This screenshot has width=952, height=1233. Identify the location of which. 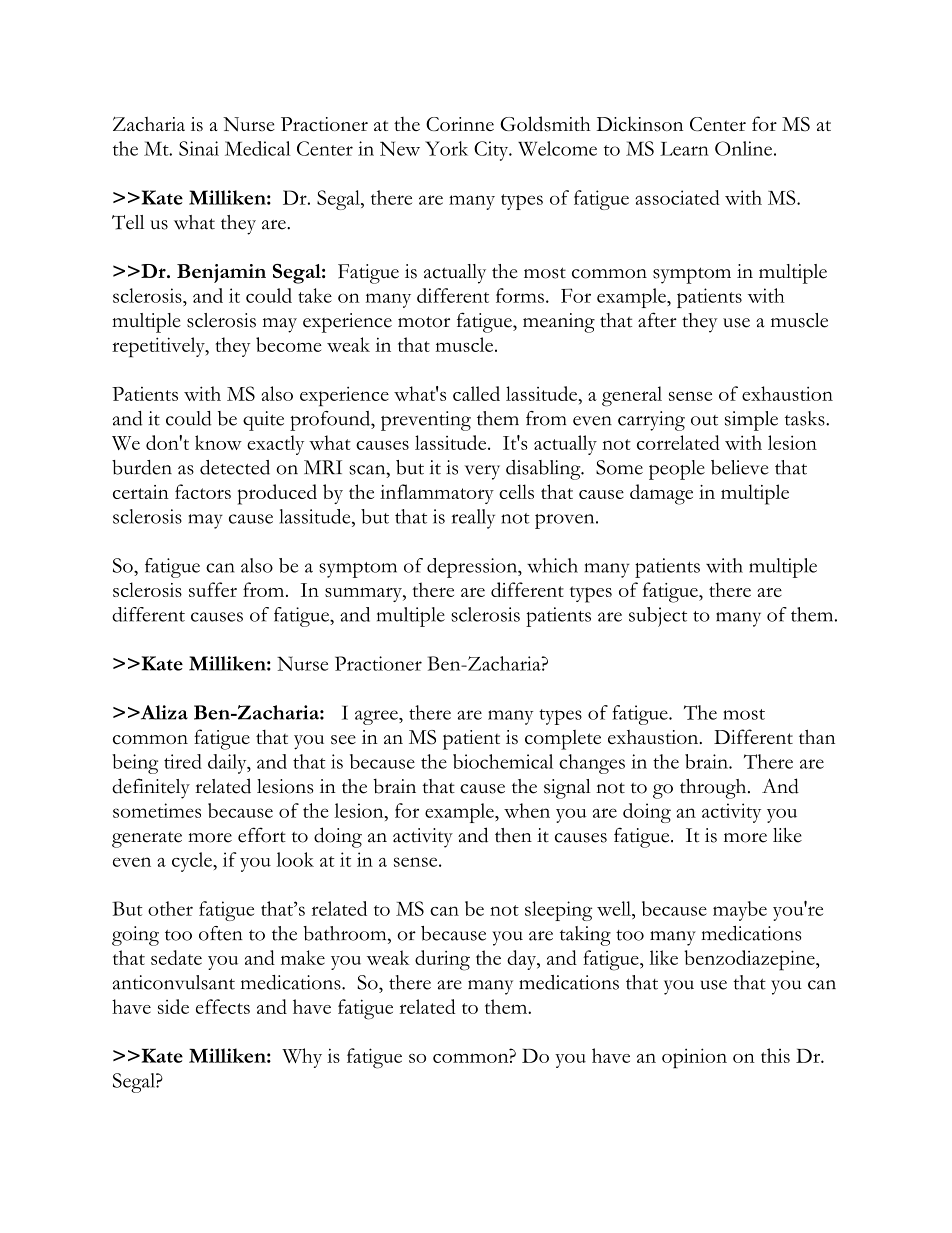
(552, 565).
